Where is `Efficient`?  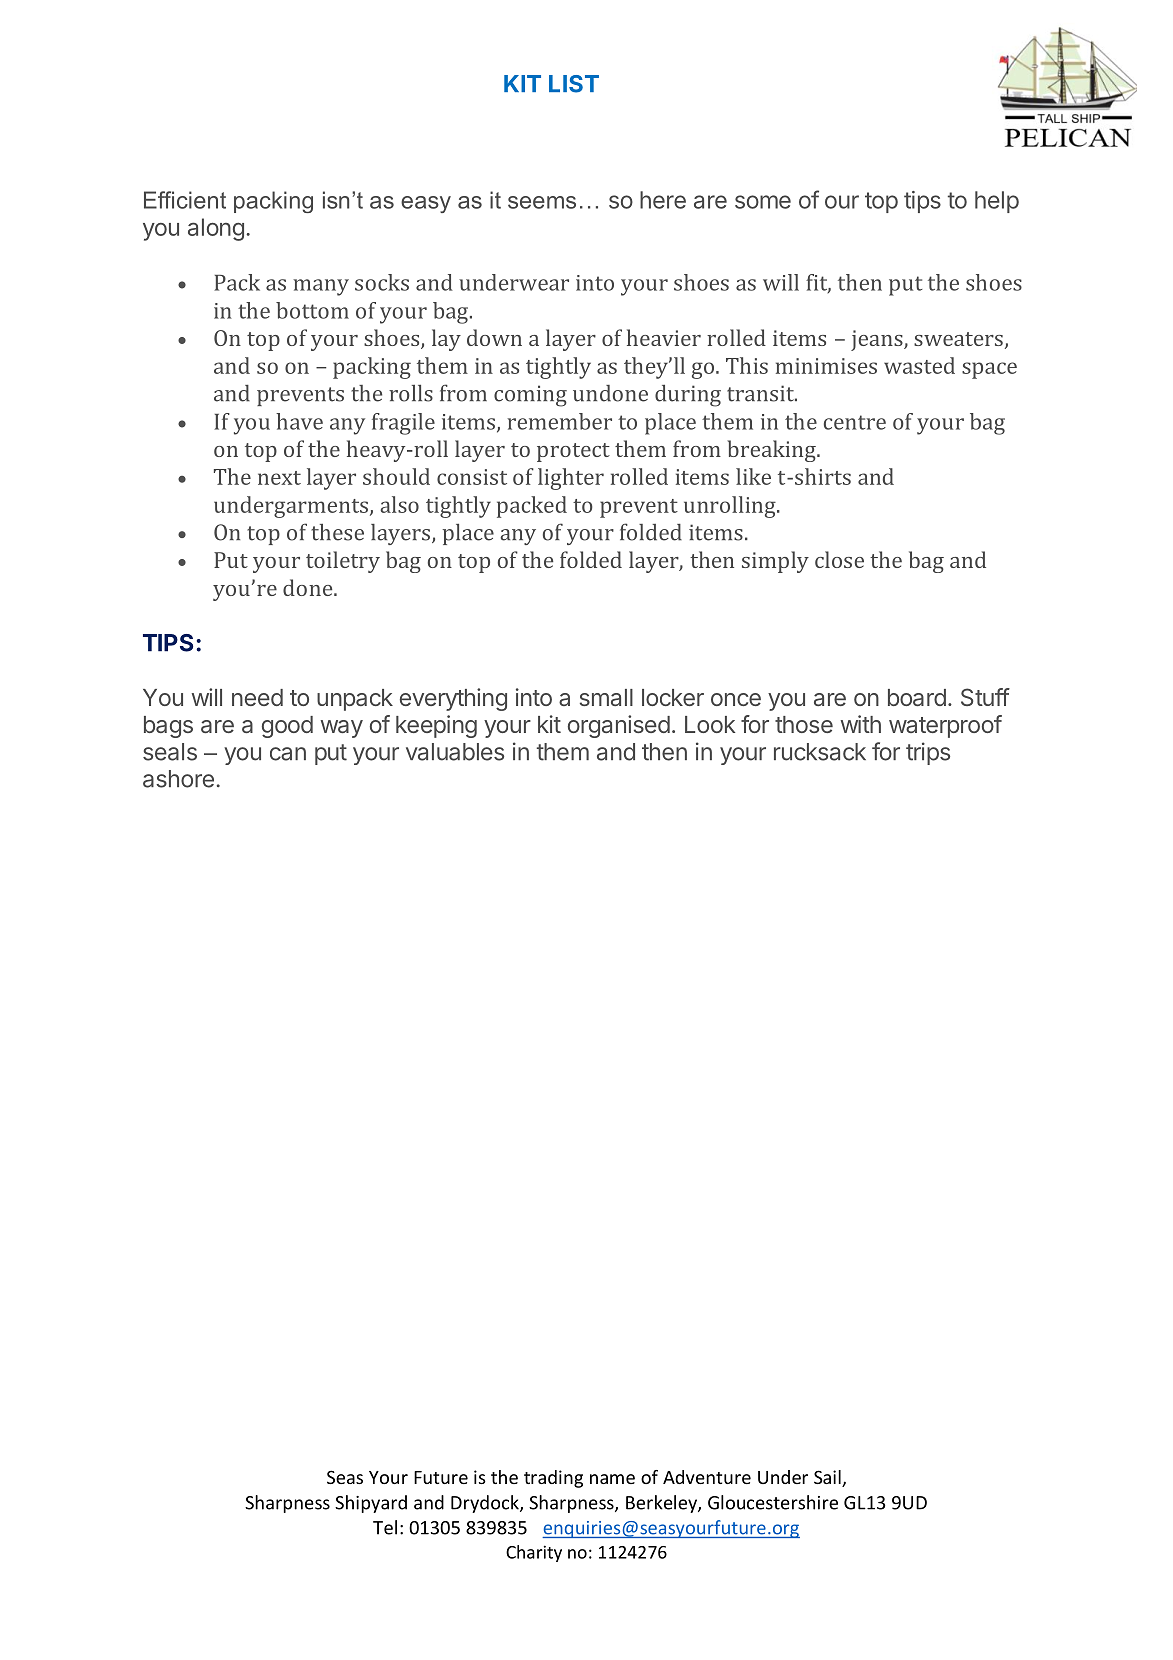 Efficient is located at coordinates (185, 200).
